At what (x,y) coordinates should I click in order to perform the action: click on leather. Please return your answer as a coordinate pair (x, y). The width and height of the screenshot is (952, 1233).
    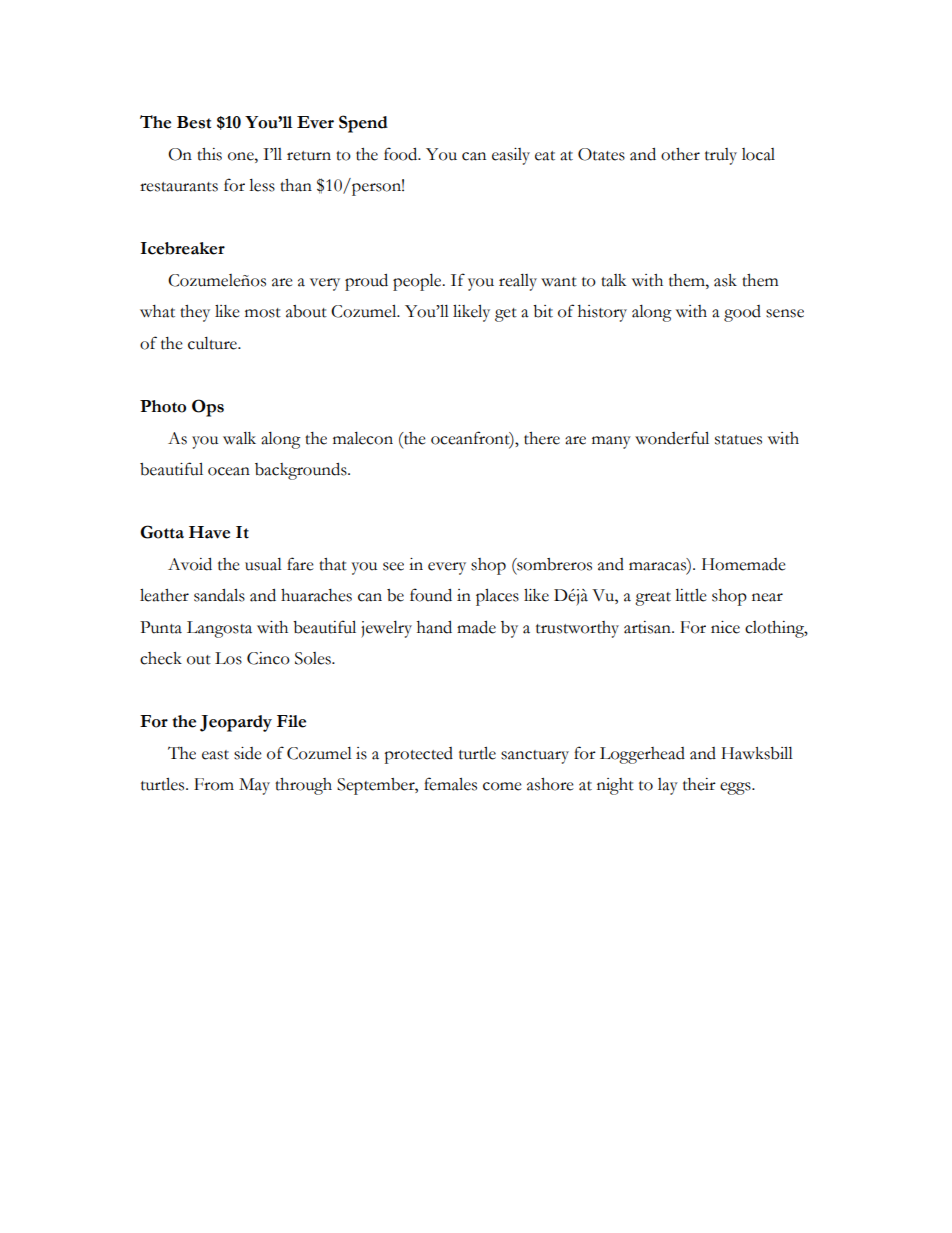
    Looking at the image, I should click on (164, 595).
